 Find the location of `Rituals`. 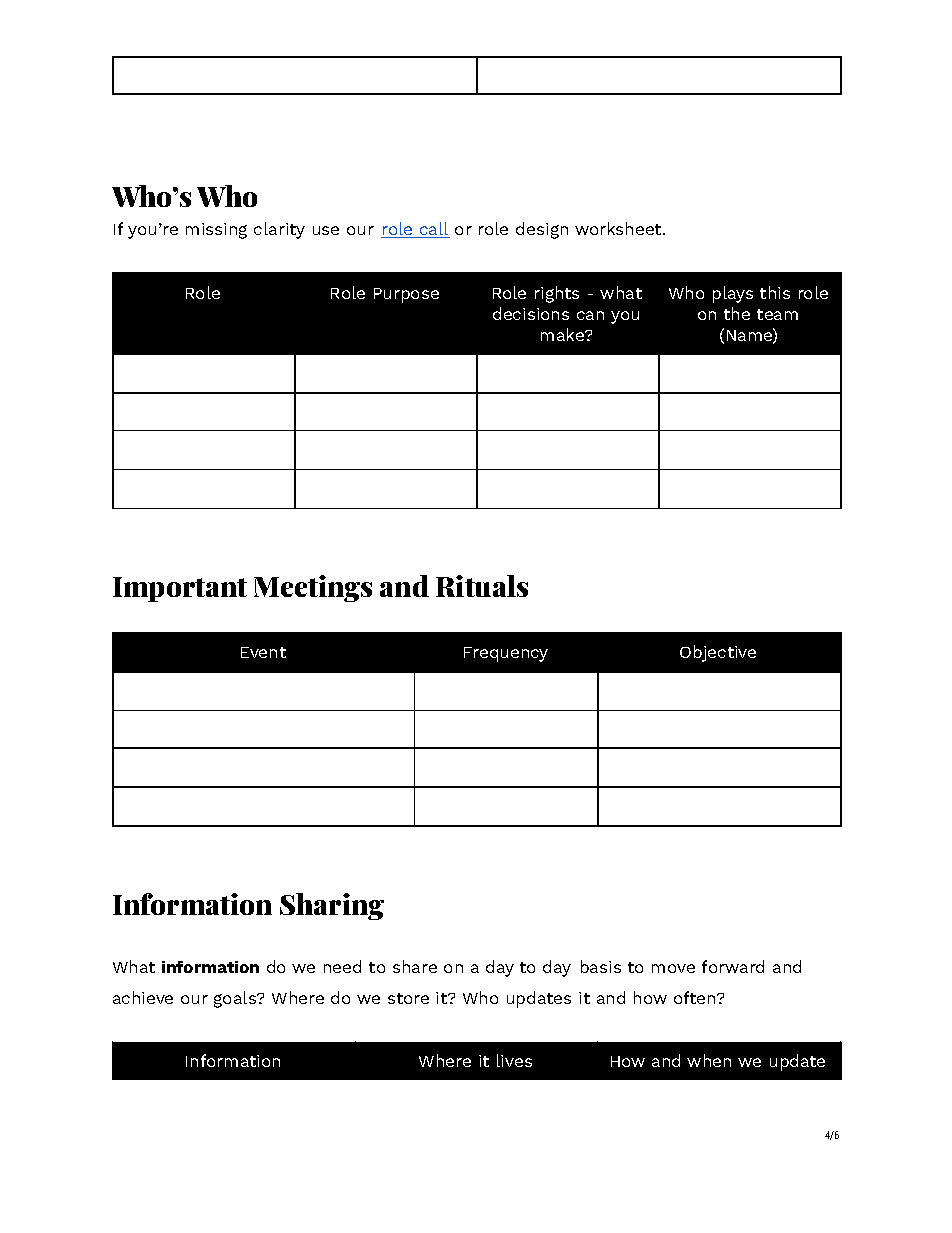

Rituals is located at coordinates (482, 586).
